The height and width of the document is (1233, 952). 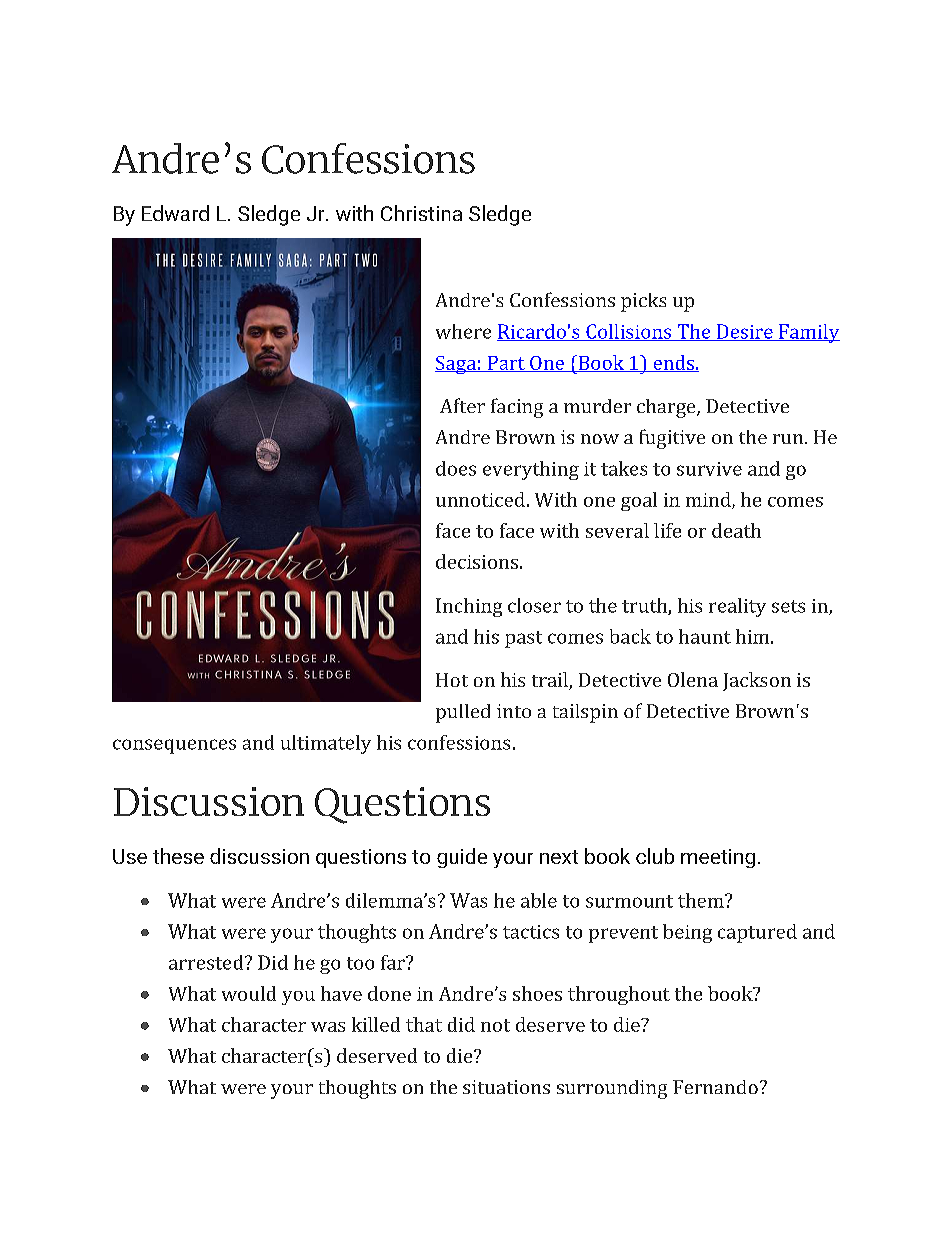 I want to click on these, so click(x=178, y=856).
